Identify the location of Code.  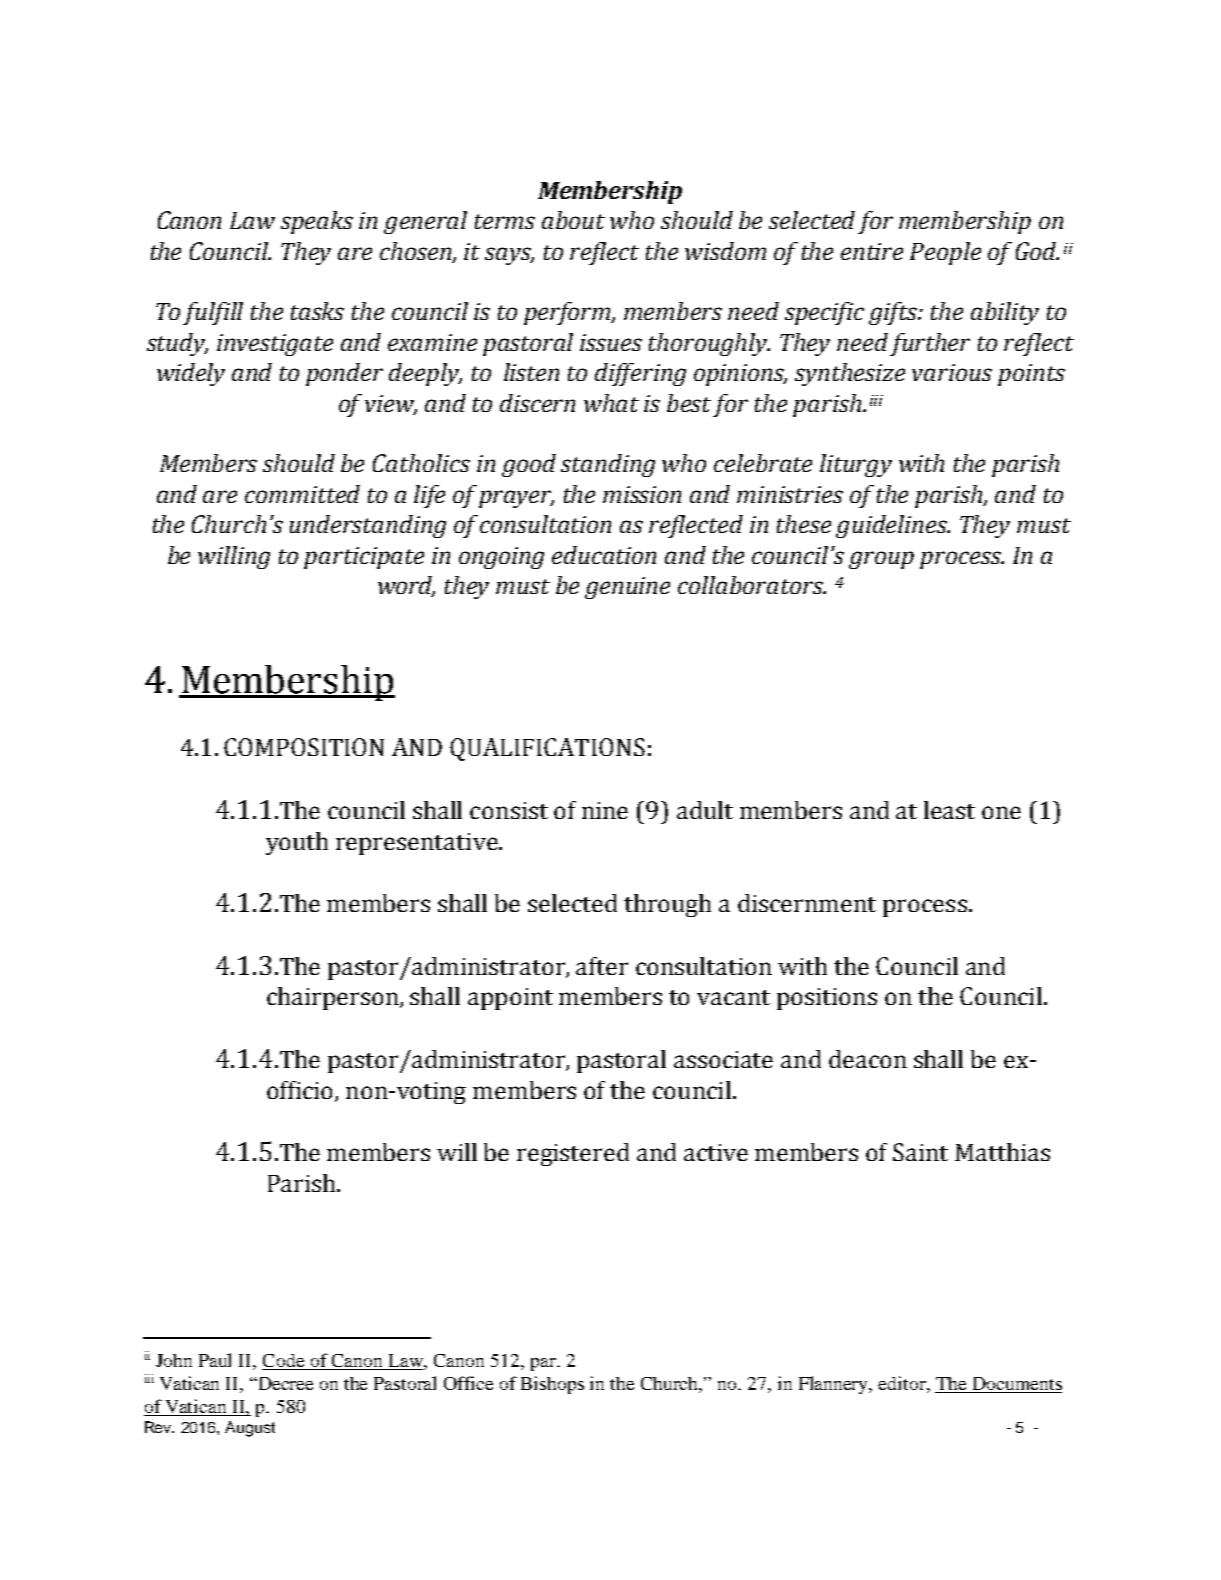
(284, 1362).
